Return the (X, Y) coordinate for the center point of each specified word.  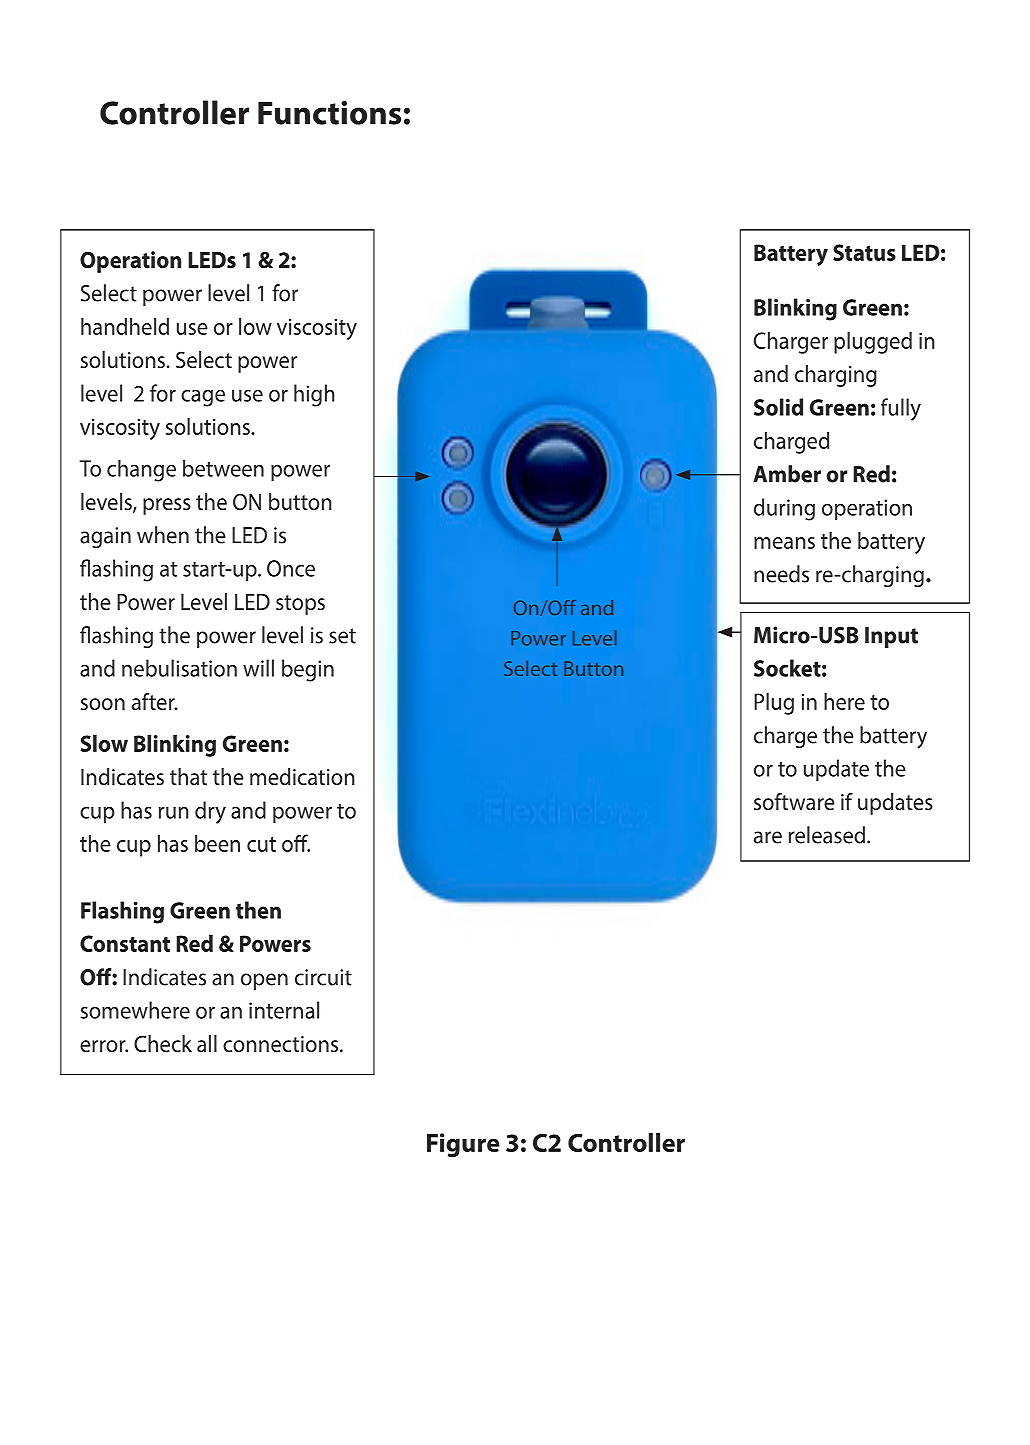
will (258, 668)
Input (891, 637)
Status (864, 252)
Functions (329, 113)
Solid (778, 407)
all (207, 1044)
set (342, 636)
